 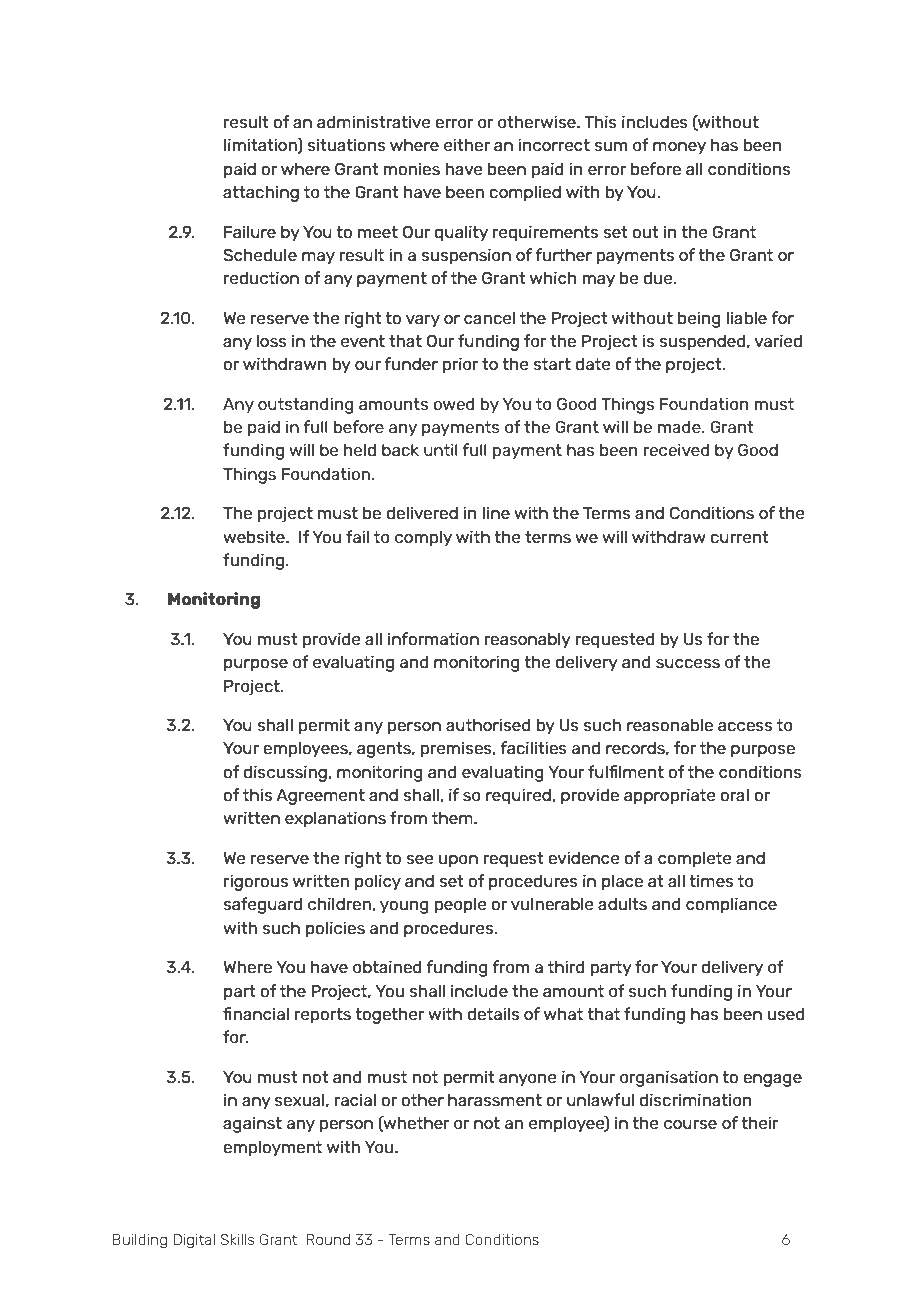 What do you see at coordinates (496, 512) in the screenshot?
I see `line` at bounding box center [496, 512].
